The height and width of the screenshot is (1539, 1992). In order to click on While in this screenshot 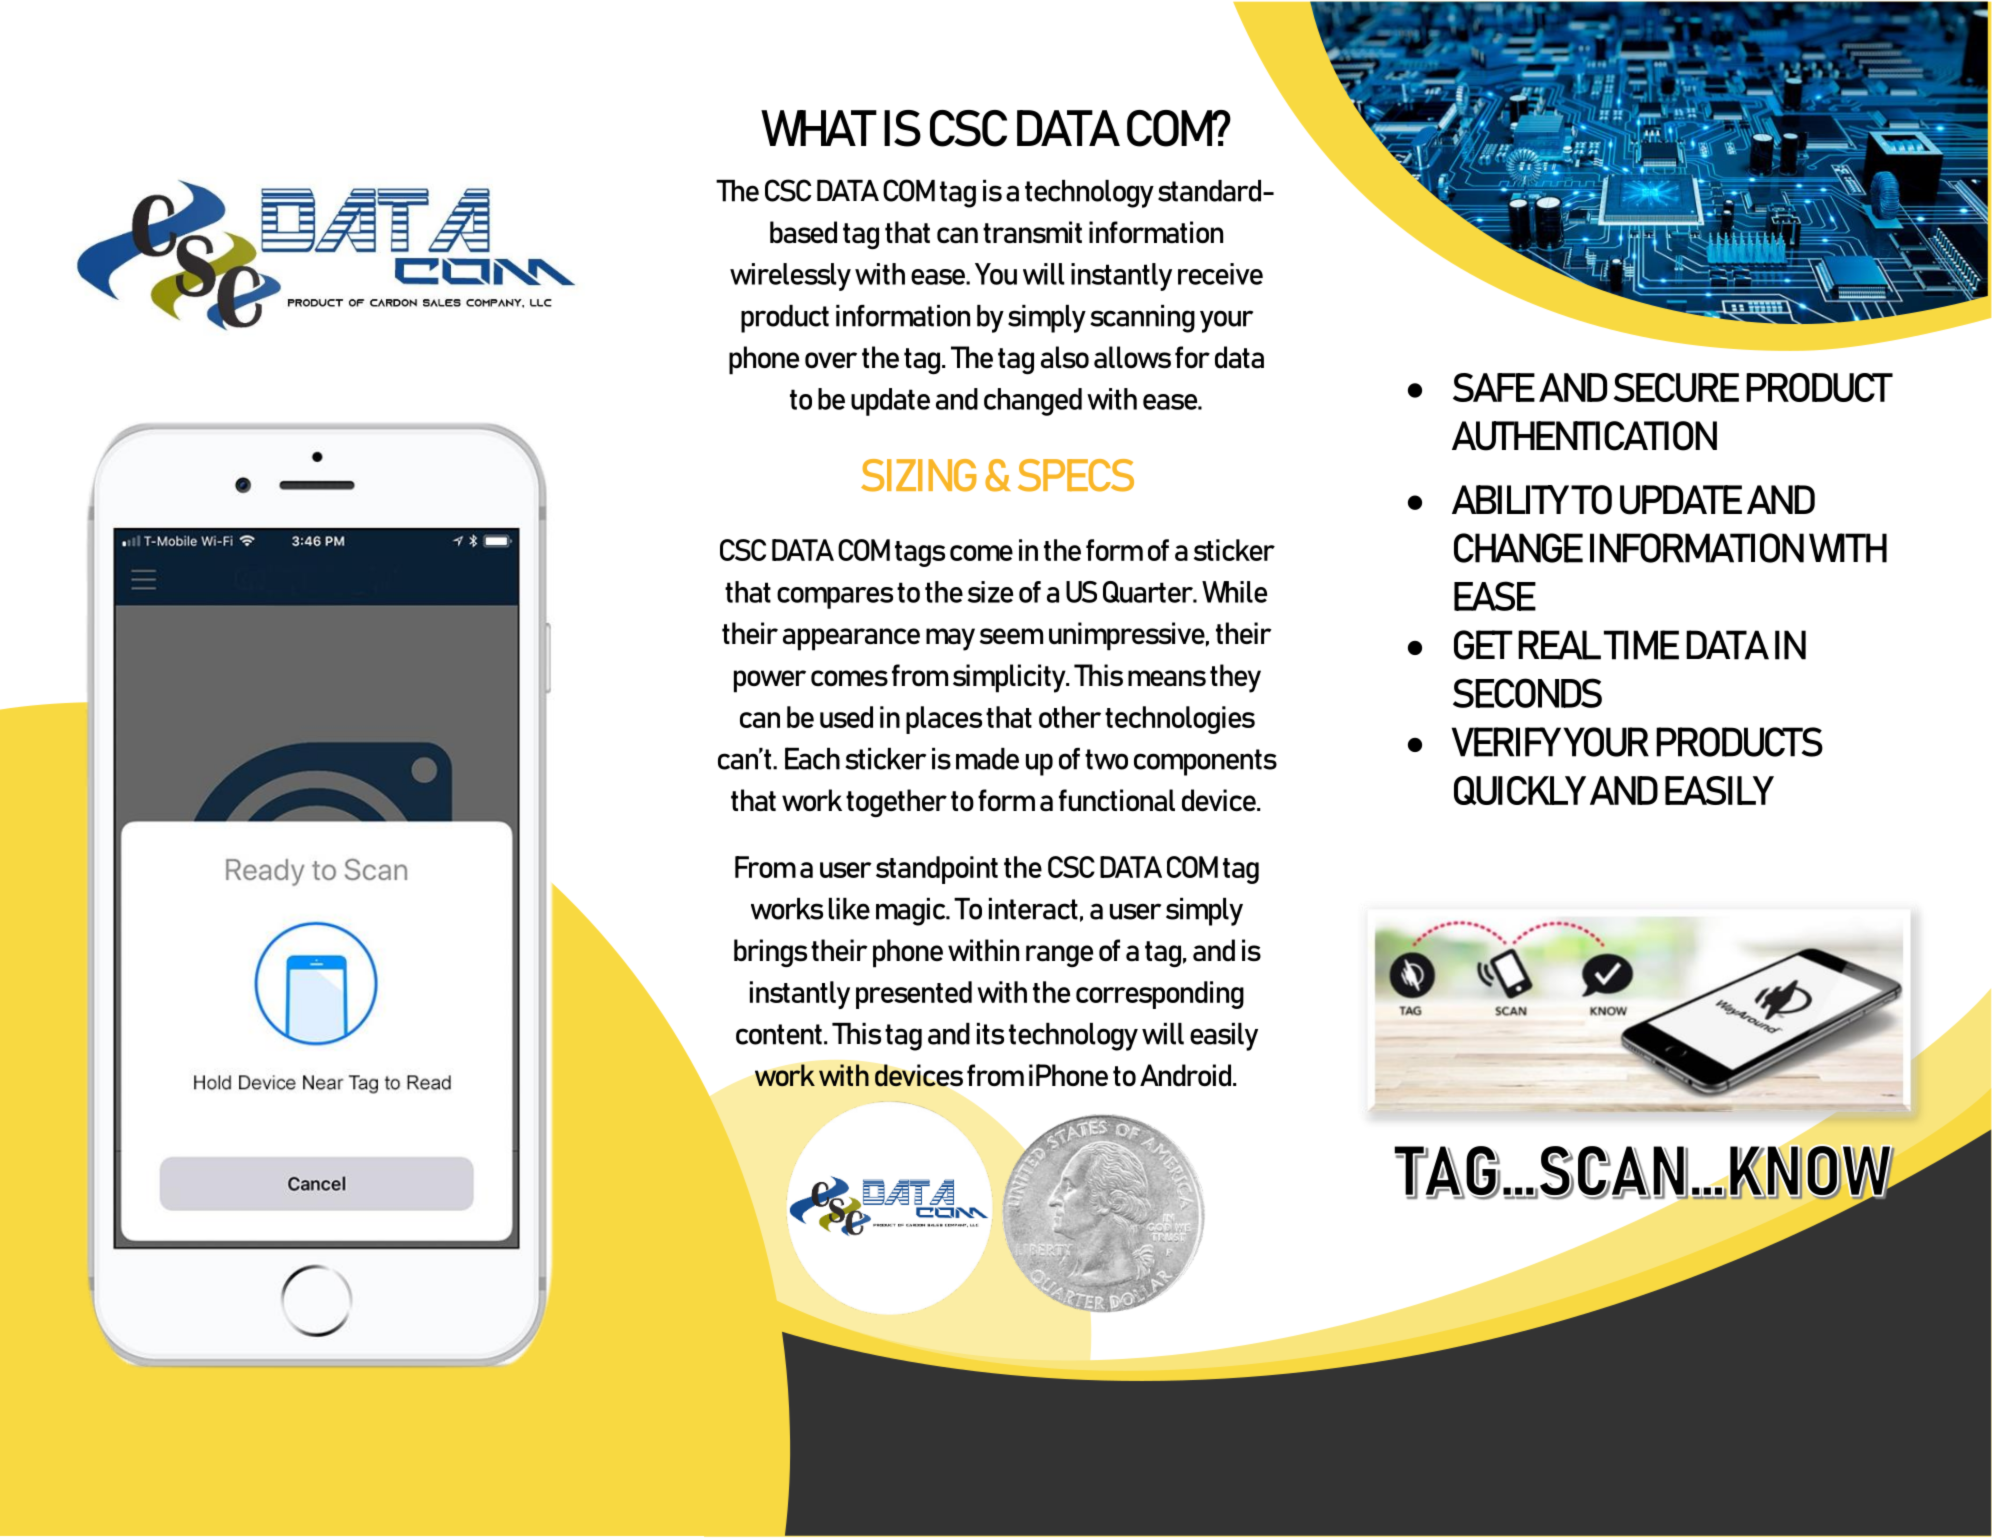, I will do `click(1234, 592)`.
